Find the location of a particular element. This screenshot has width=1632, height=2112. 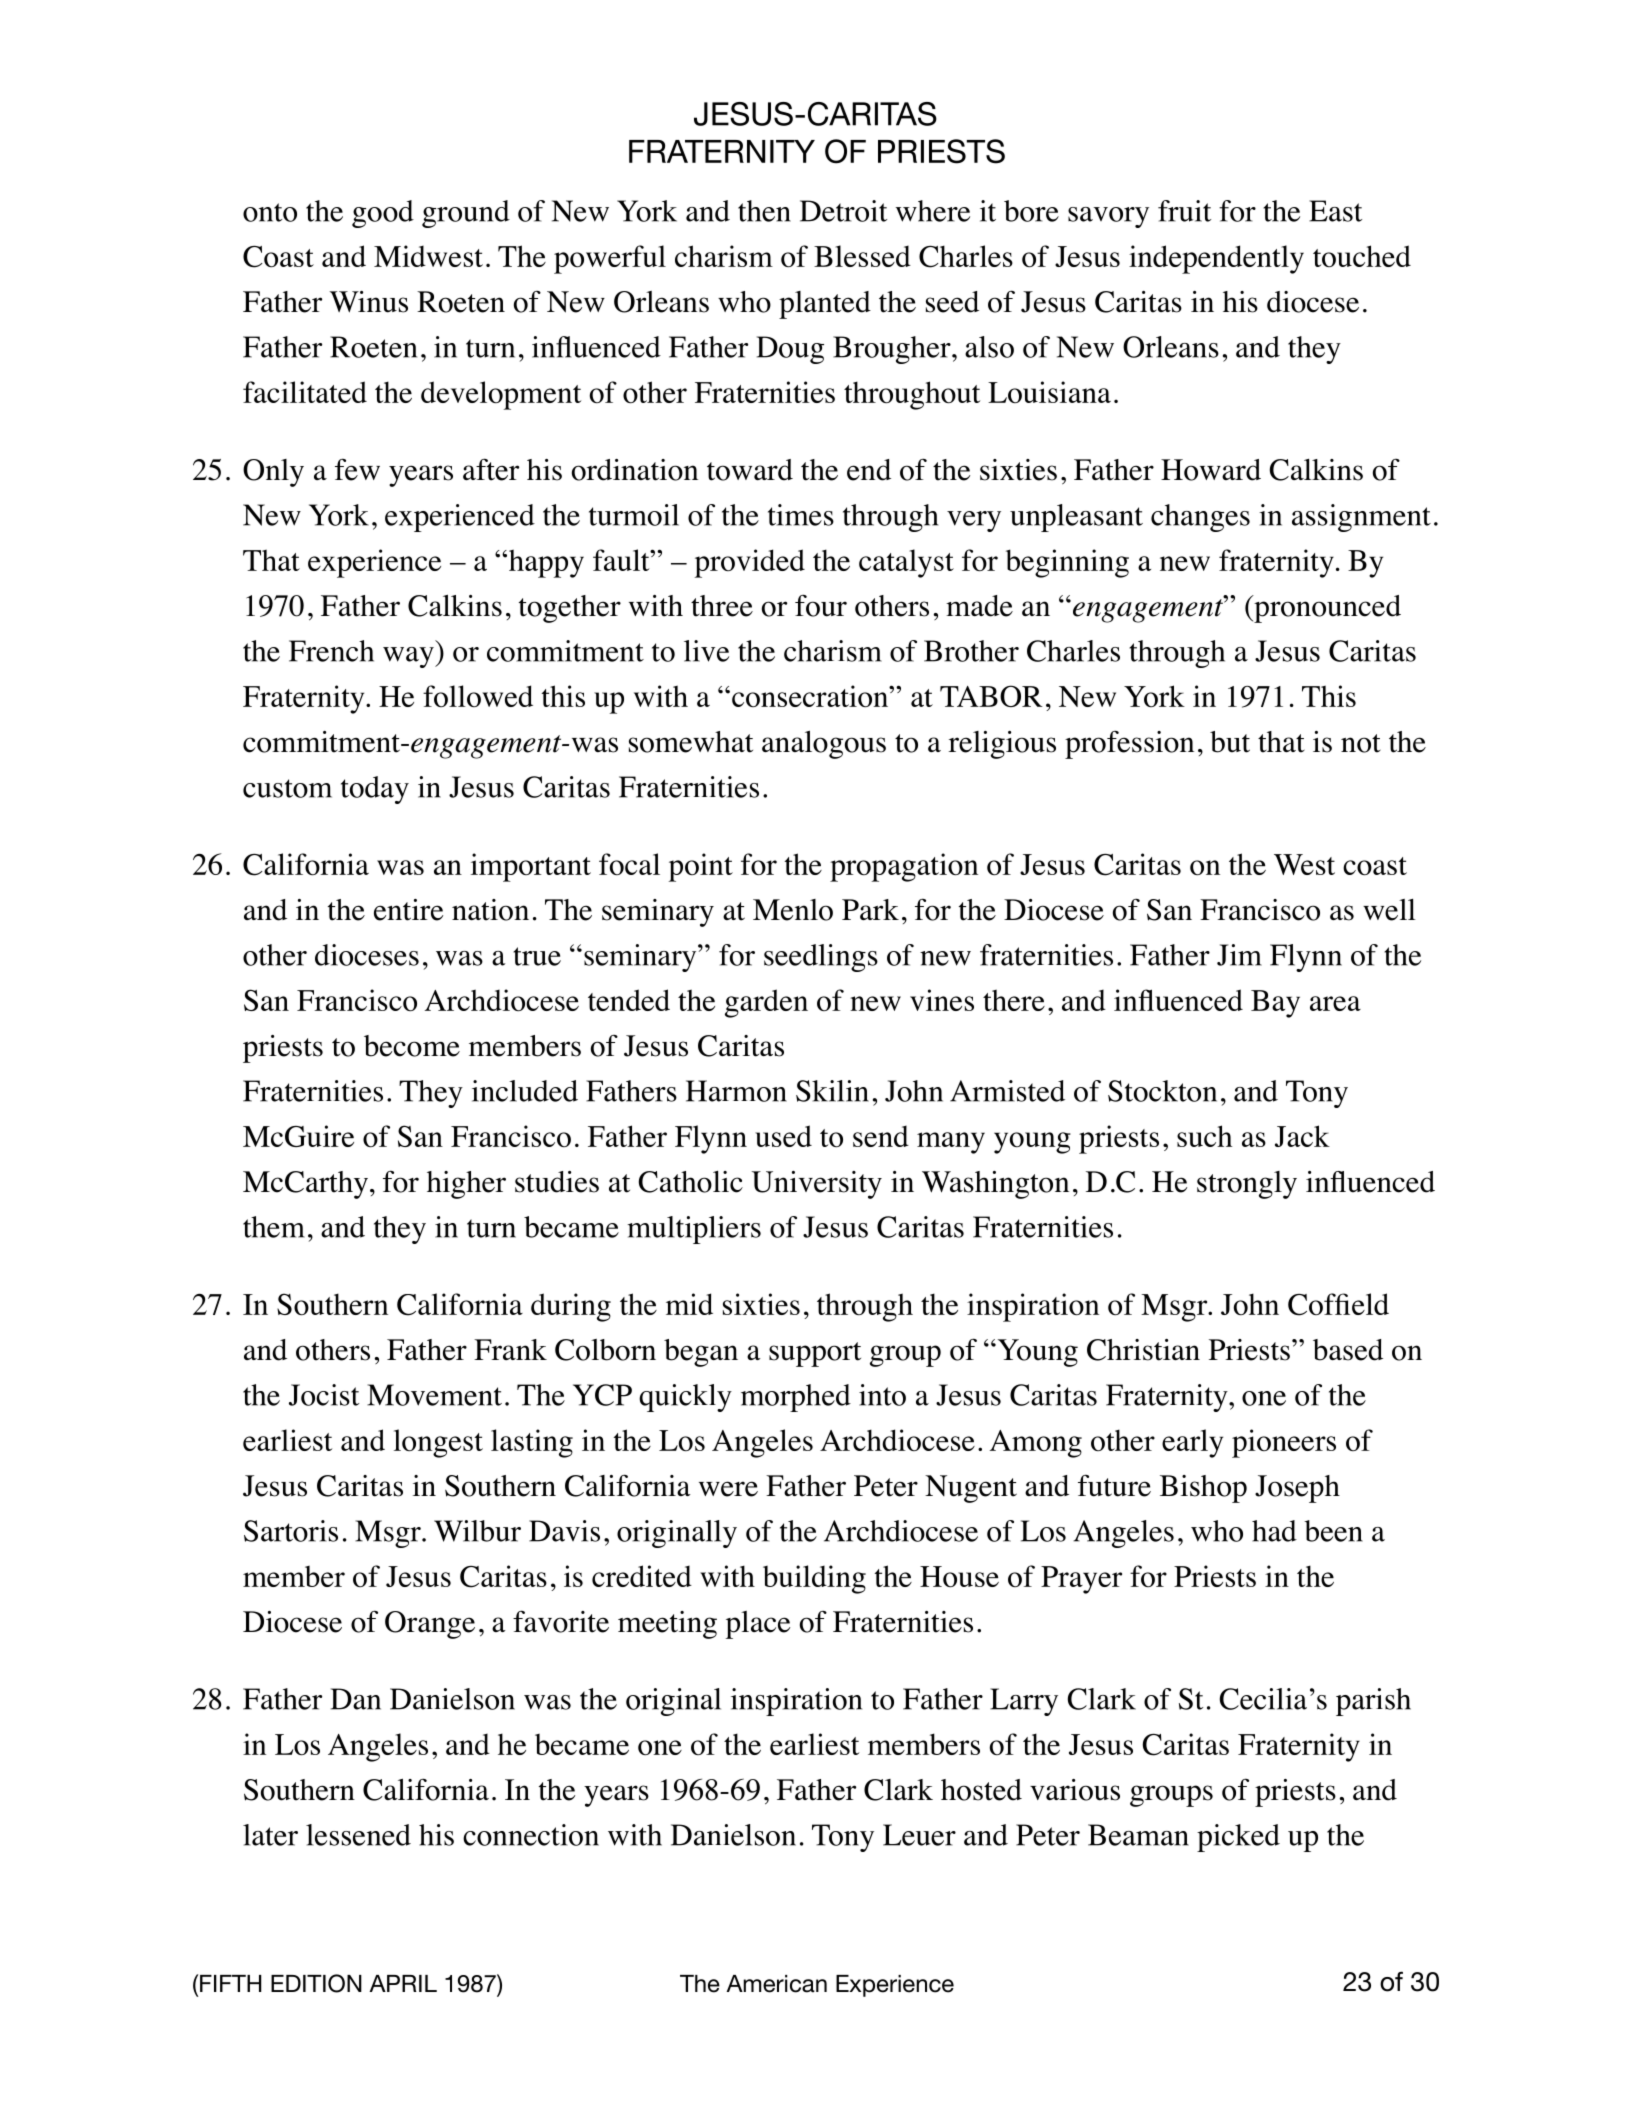

APRIL is located at coordinates (403, 1983).
